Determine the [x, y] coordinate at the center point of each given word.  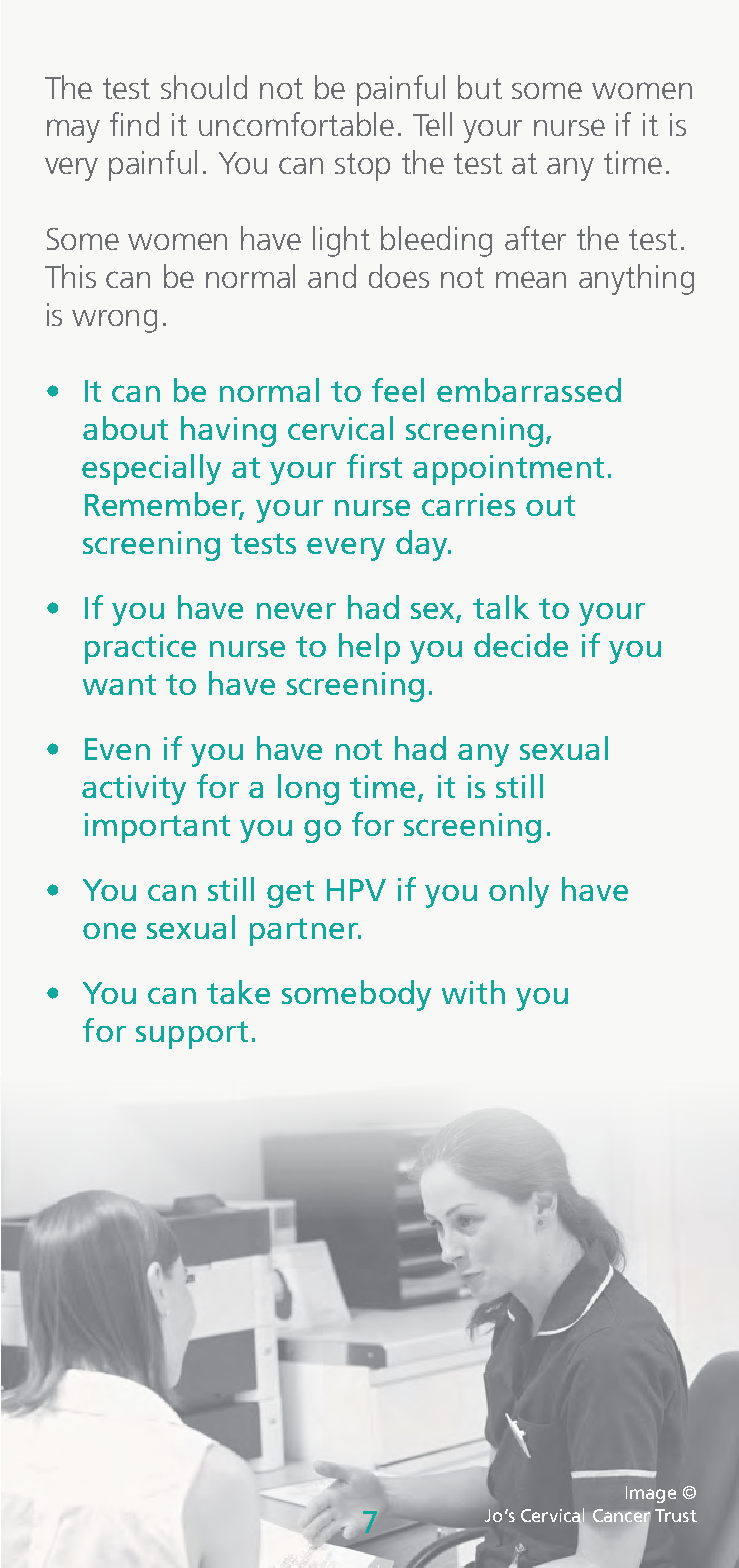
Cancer [621, 1516]
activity [134, 790]
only [519, 892]
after [535, 238]
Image [651, 1494]
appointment [508, 470]
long [308, 789]
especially [151, 469]
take [238, 992]
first [374, 466]
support [192, 1035]
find [134, 124]
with [473, 992]
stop [362, 167]
